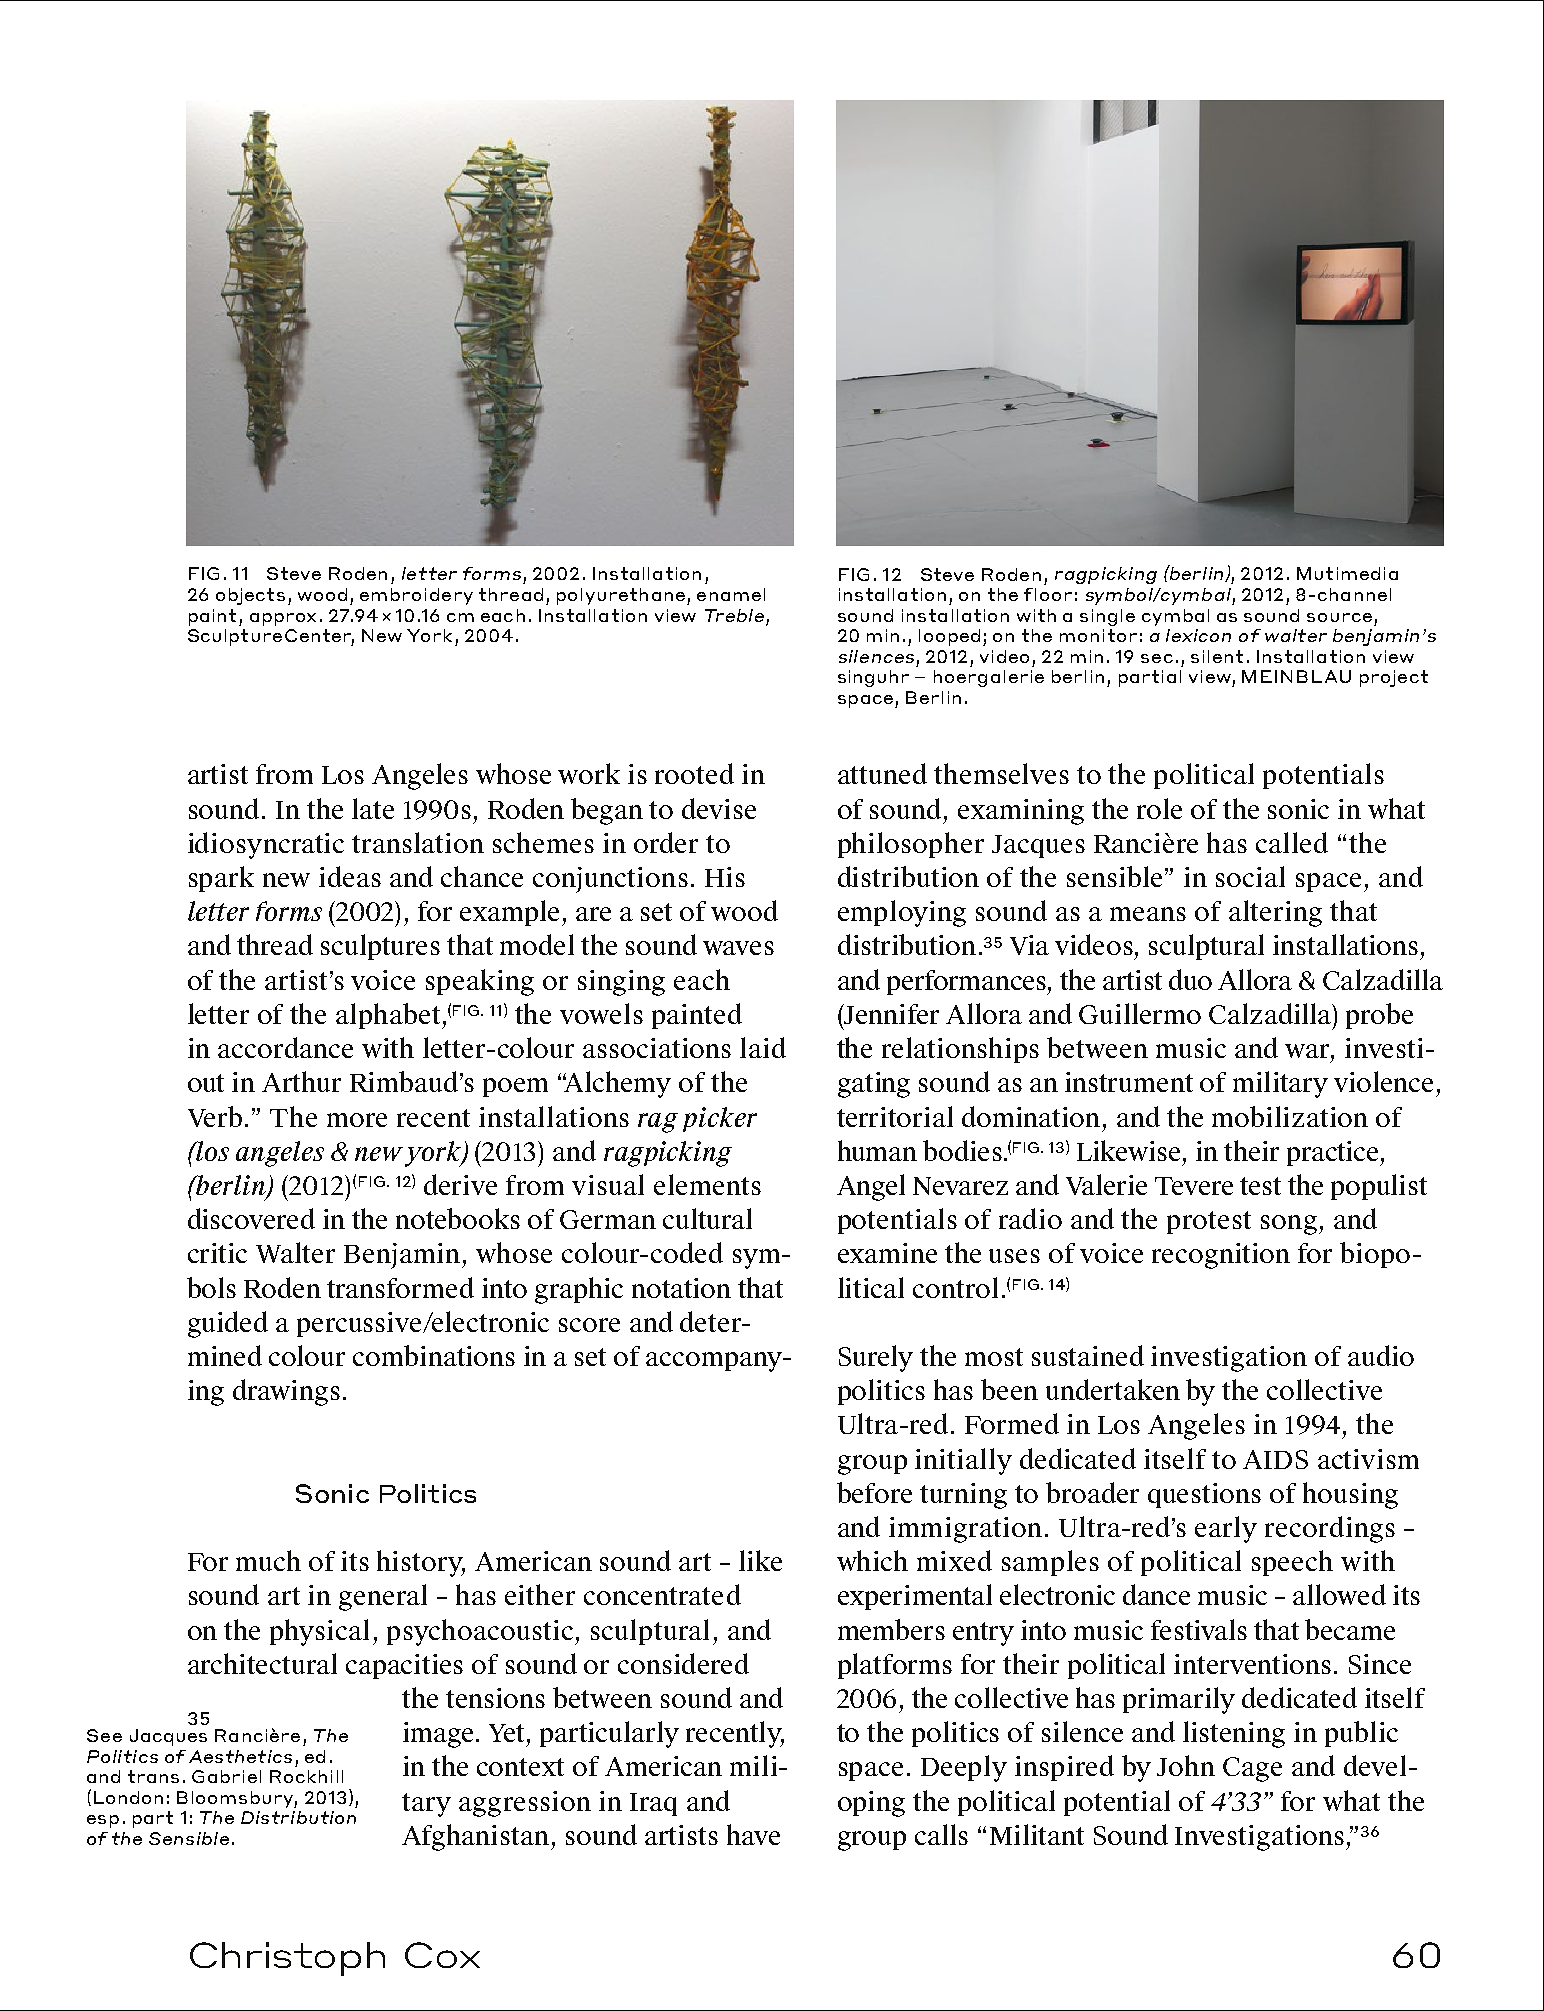  What do you see at coordinates (681, 1288) in the screenshot?
I see `notation` at bounding box center [681, 1288].
